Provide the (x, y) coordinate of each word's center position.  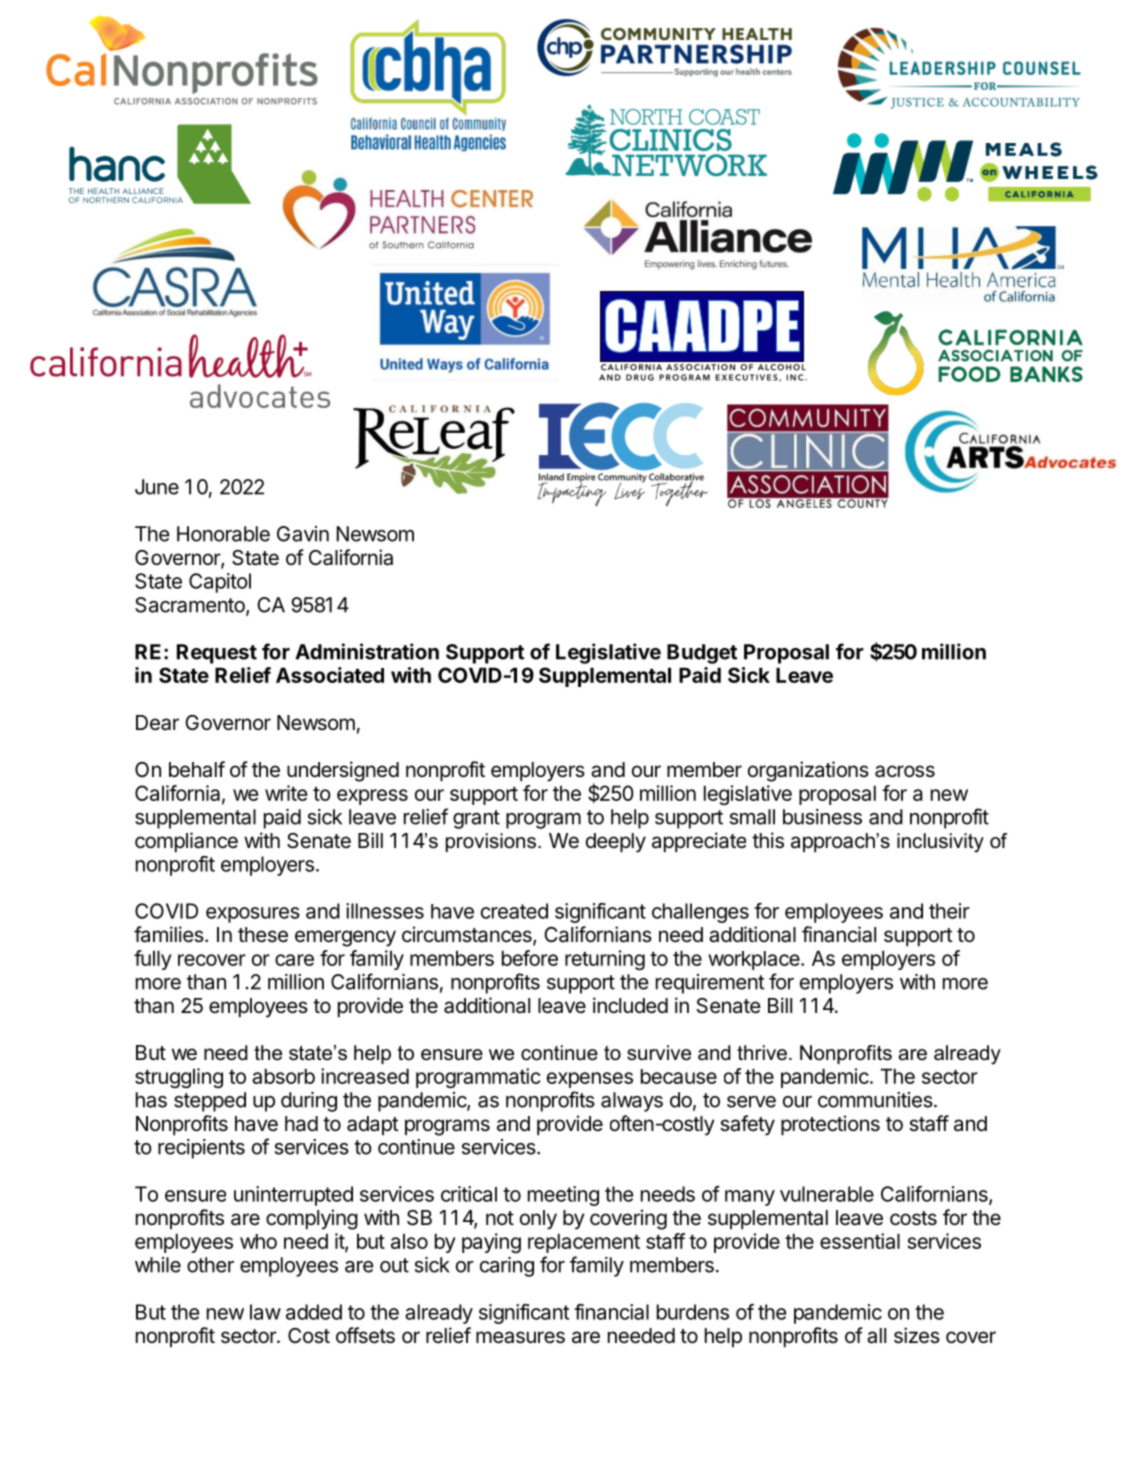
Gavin (303, 534)
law (265, 1312)
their (949, 911)
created (514, 911)
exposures (253, 915)
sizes (917, 1335)
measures (520, 1337)
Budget (702, 654)
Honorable (223, 534)
